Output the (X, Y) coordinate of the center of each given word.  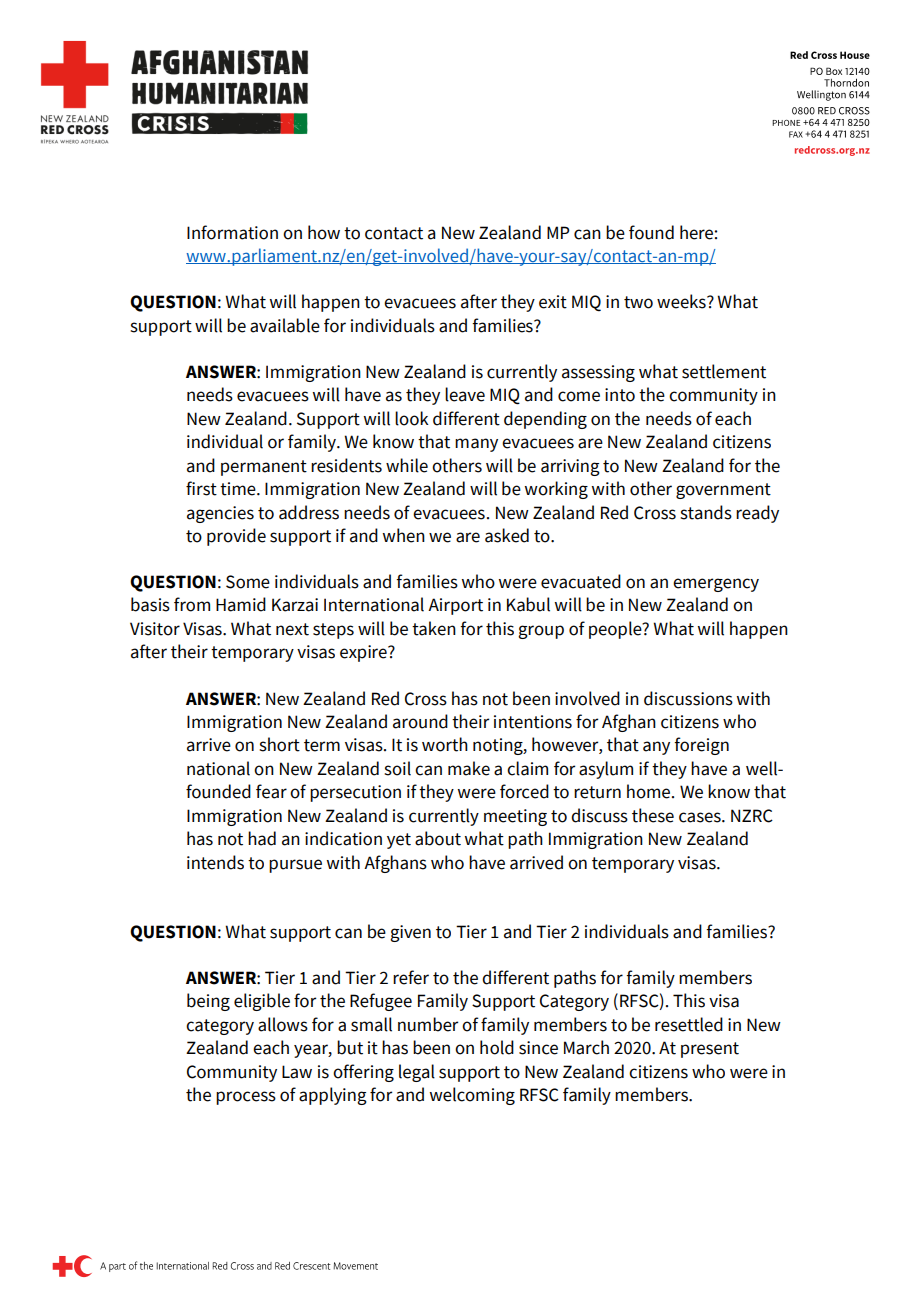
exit (553, 302)
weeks (682, 301)
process (246, 1098)
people (616, 630)
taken (434, 628)
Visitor (155, 629)
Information (232, 232)
